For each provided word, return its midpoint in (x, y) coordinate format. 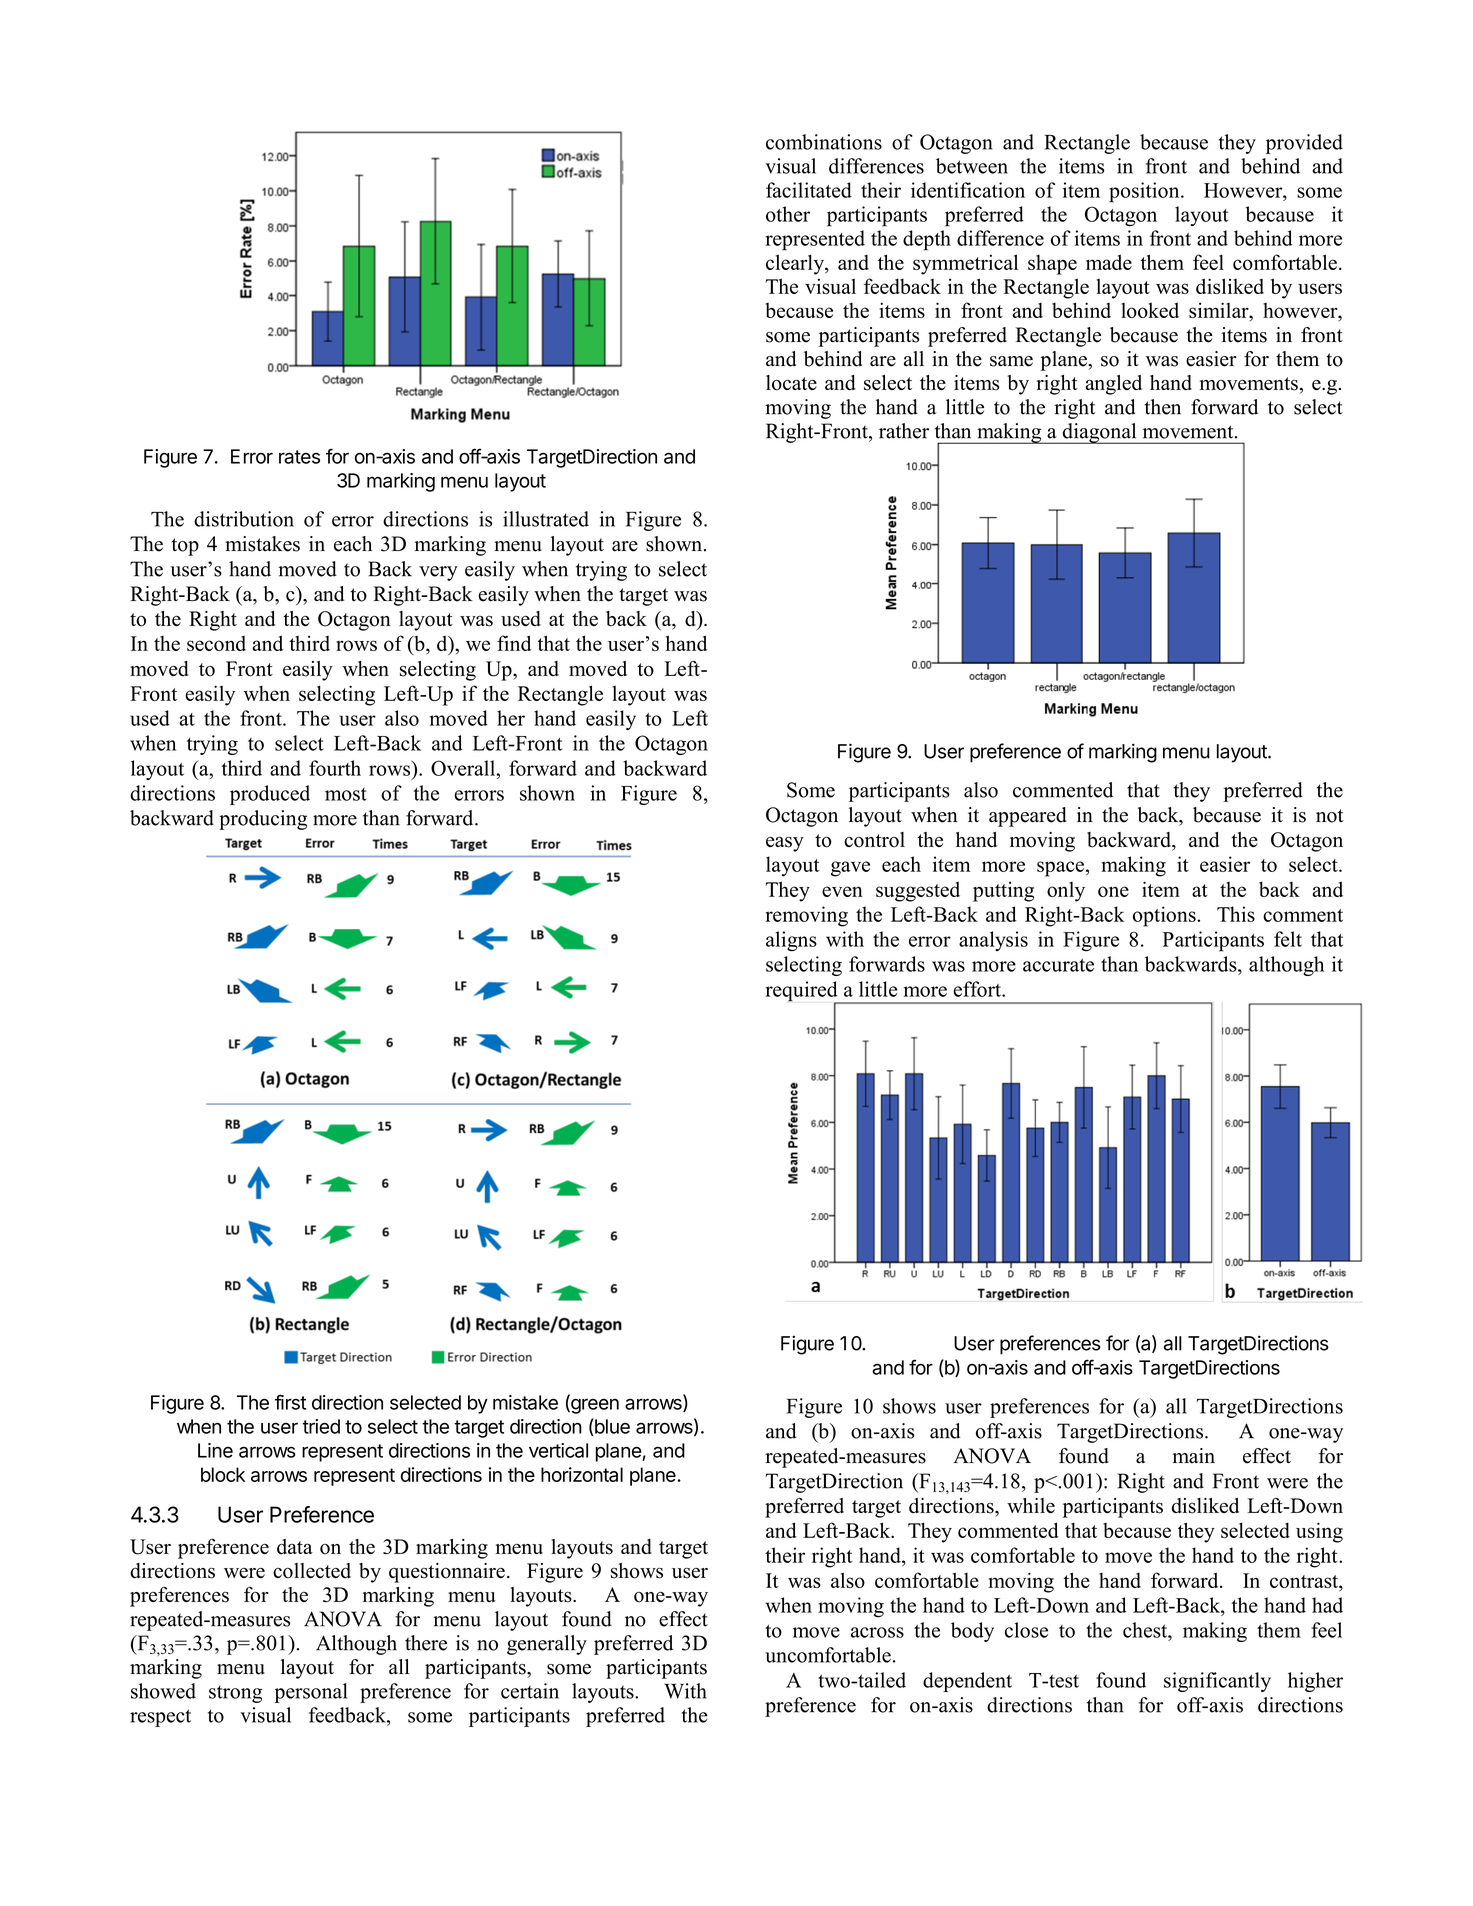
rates (299, 457)
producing (263, 820)
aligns (791, 941)
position (1145, 192)
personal (310, 1693)
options (1164, 916)
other (788, 214)
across (877, 1632)
